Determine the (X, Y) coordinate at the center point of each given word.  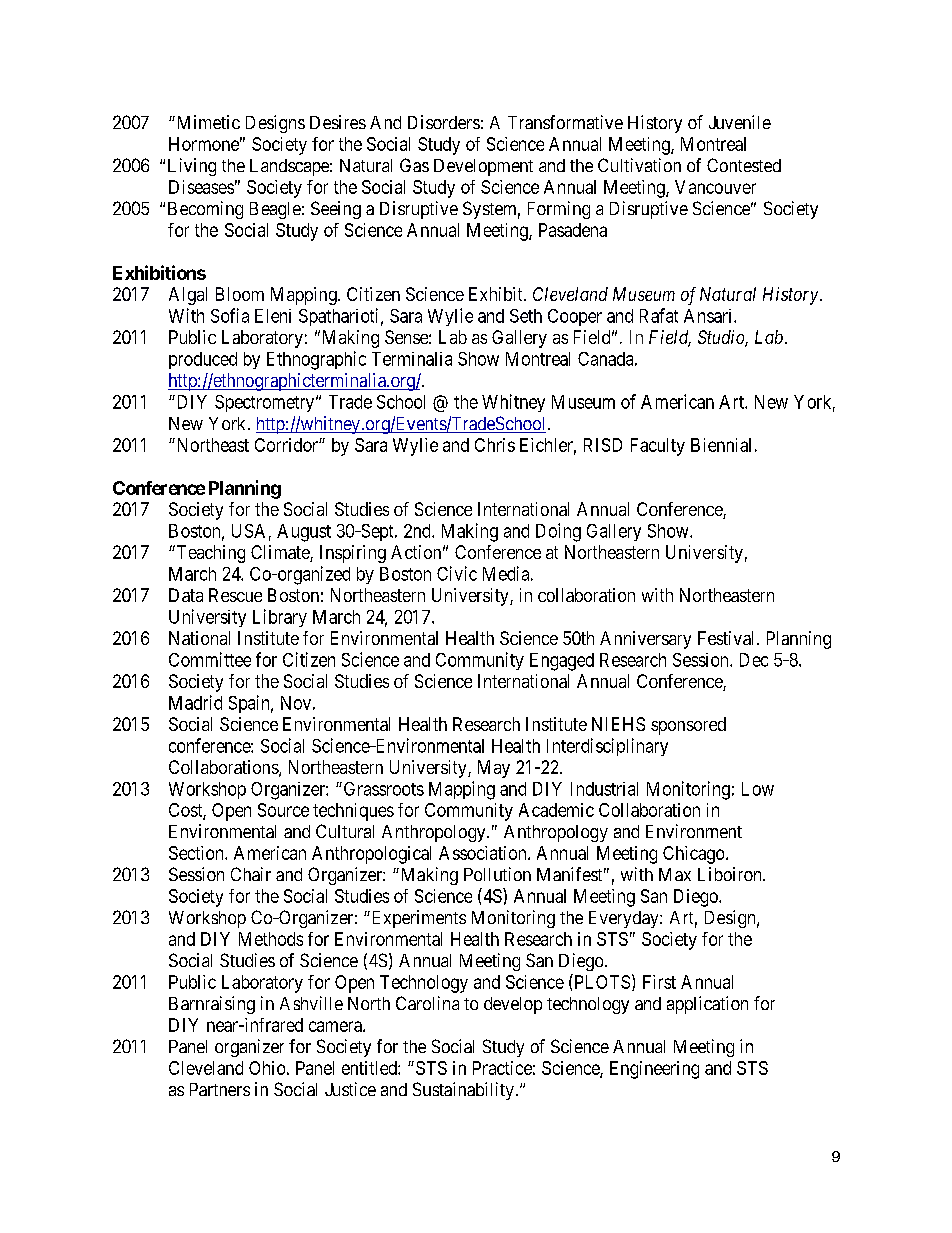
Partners (220, 1089)
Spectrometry (266, 403)
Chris (495, 445)
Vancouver (715, 187)
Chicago (695, 855)
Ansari (709, 316)
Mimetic (207, 122)
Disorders (444, 122)
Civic (457, 573)
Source (283, 810)
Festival (728, 638)
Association (484, 853)
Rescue (235, 595)
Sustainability (463, 1091)
